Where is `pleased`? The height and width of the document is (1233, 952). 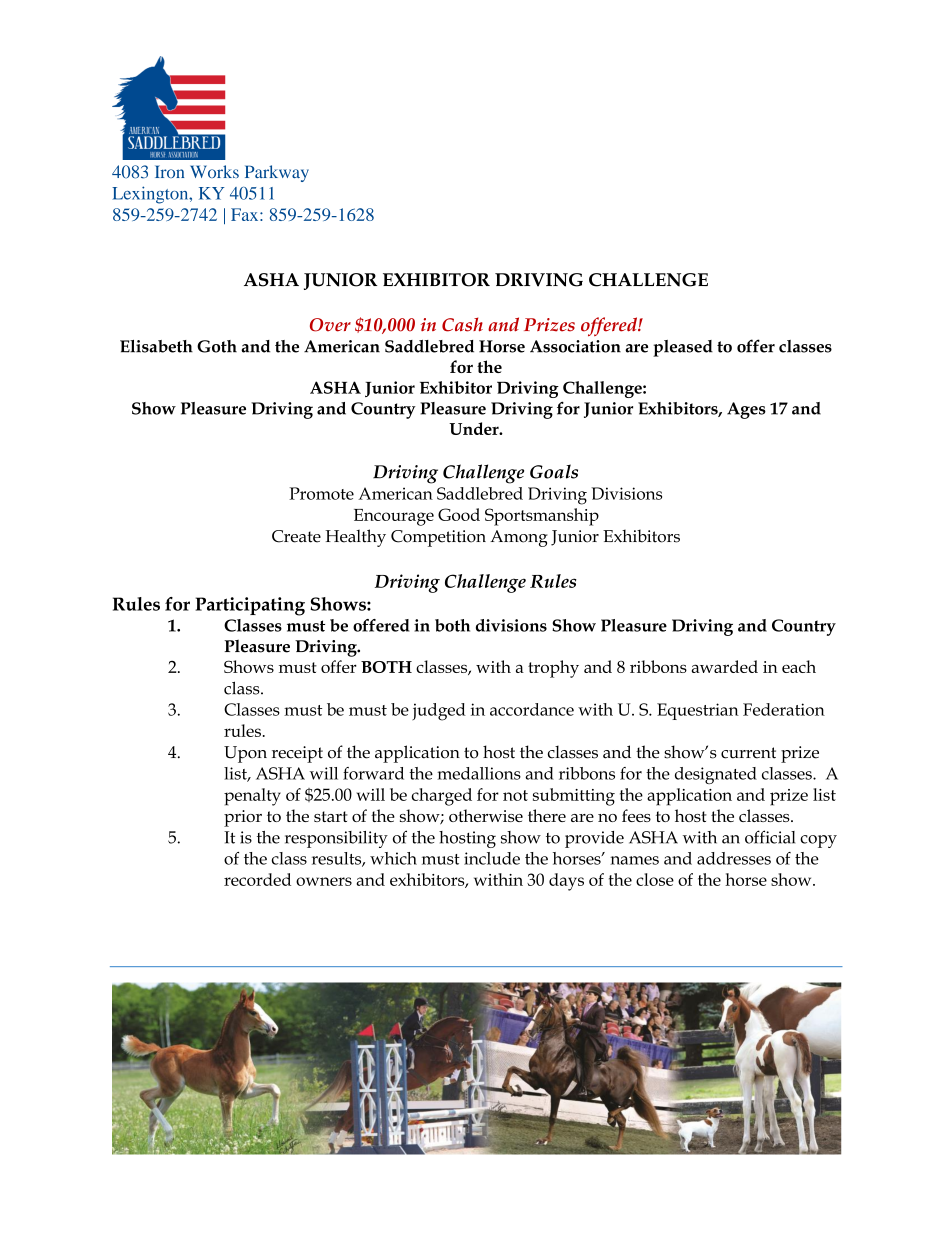
pleased is located at coordinates (683, 348).
